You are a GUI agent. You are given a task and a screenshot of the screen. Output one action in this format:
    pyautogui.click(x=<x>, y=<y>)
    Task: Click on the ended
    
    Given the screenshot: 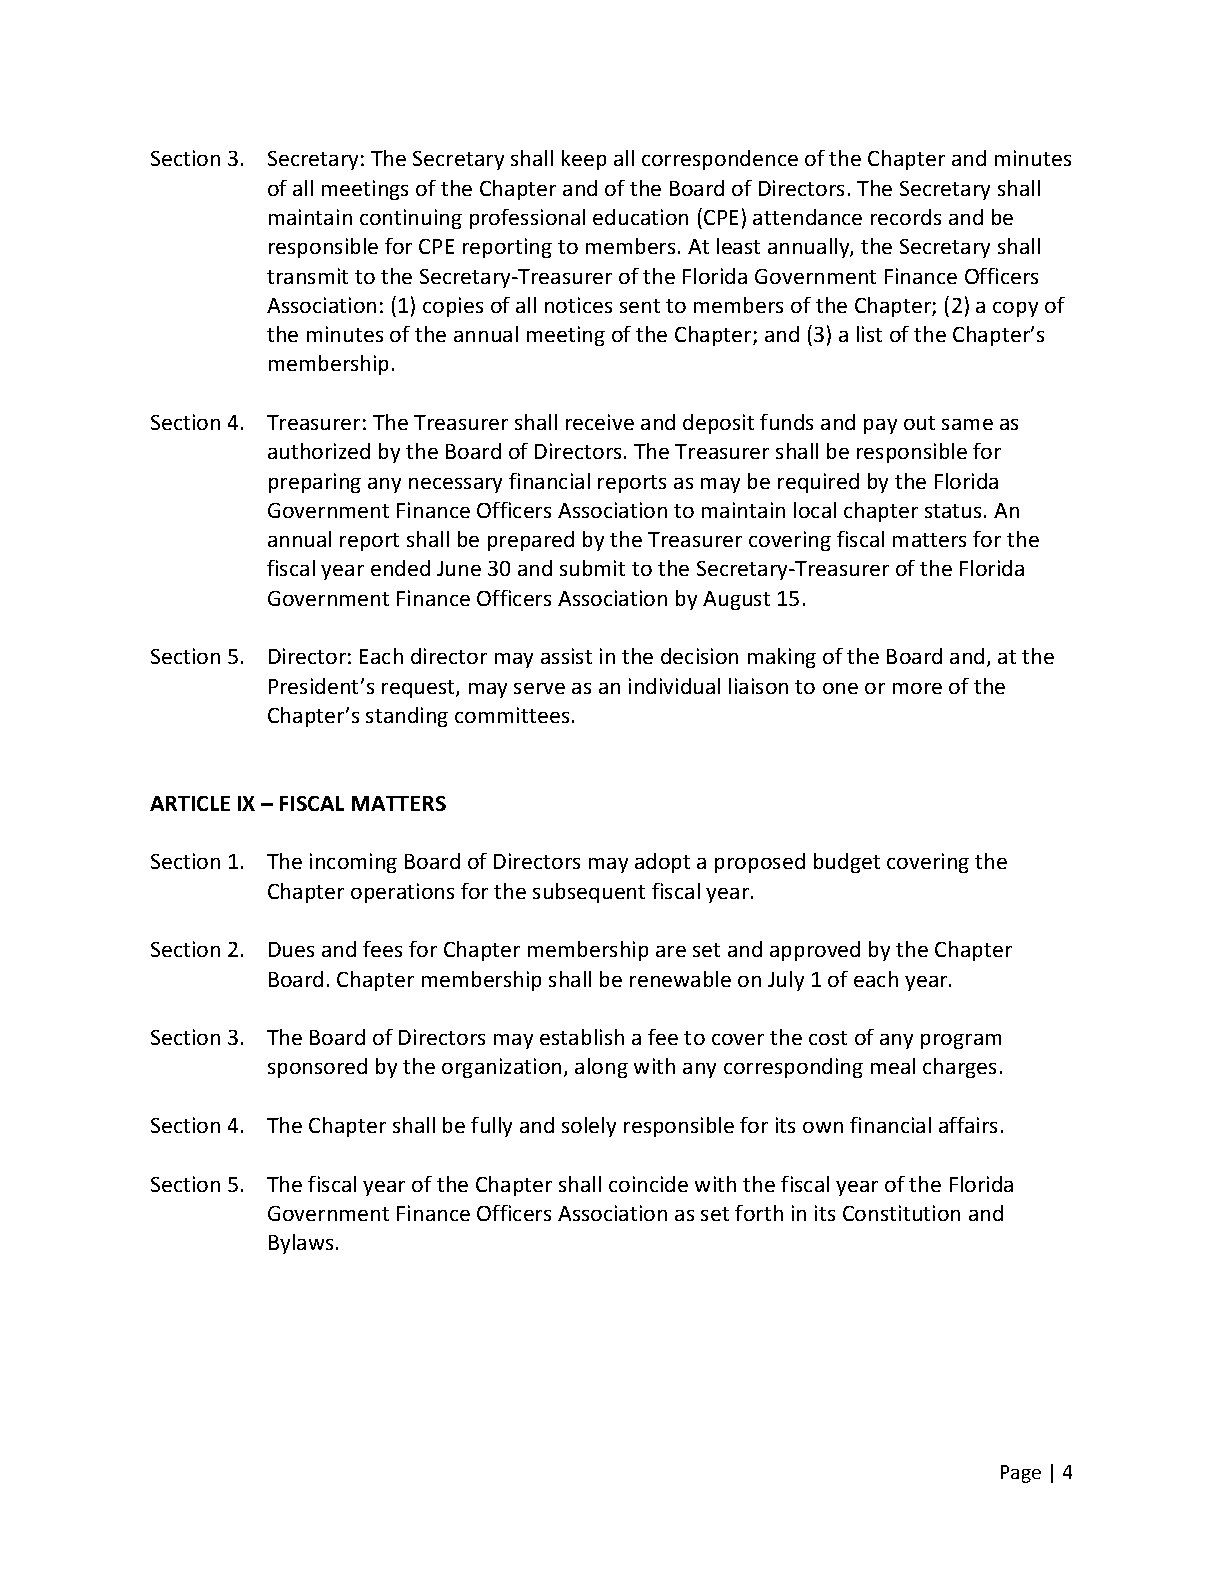 What is the action you would take?
    pyautogui.click(x=400, y=568)
